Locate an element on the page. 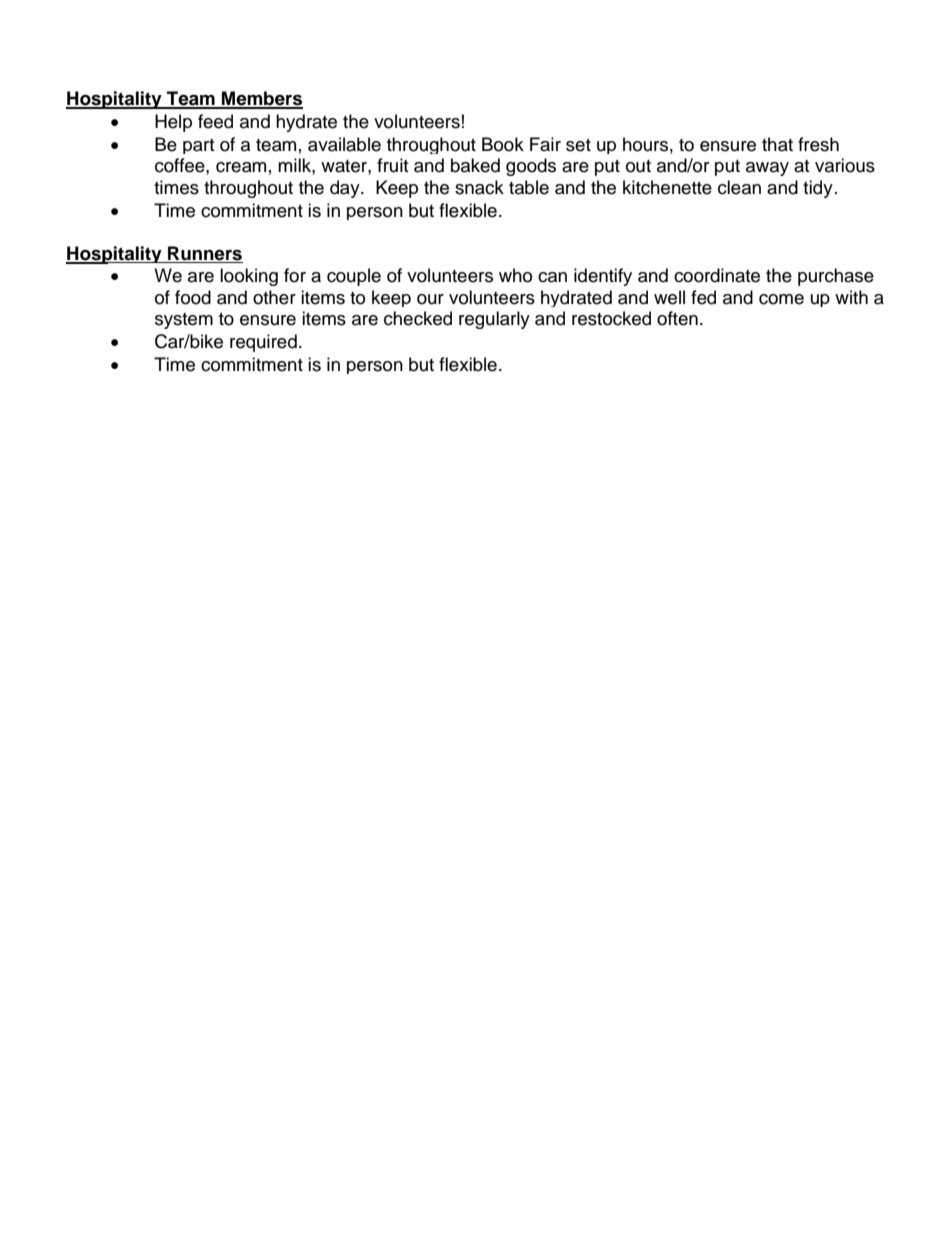 This document has width=952, height=1233. Book is located at coordinates (503, 144).
